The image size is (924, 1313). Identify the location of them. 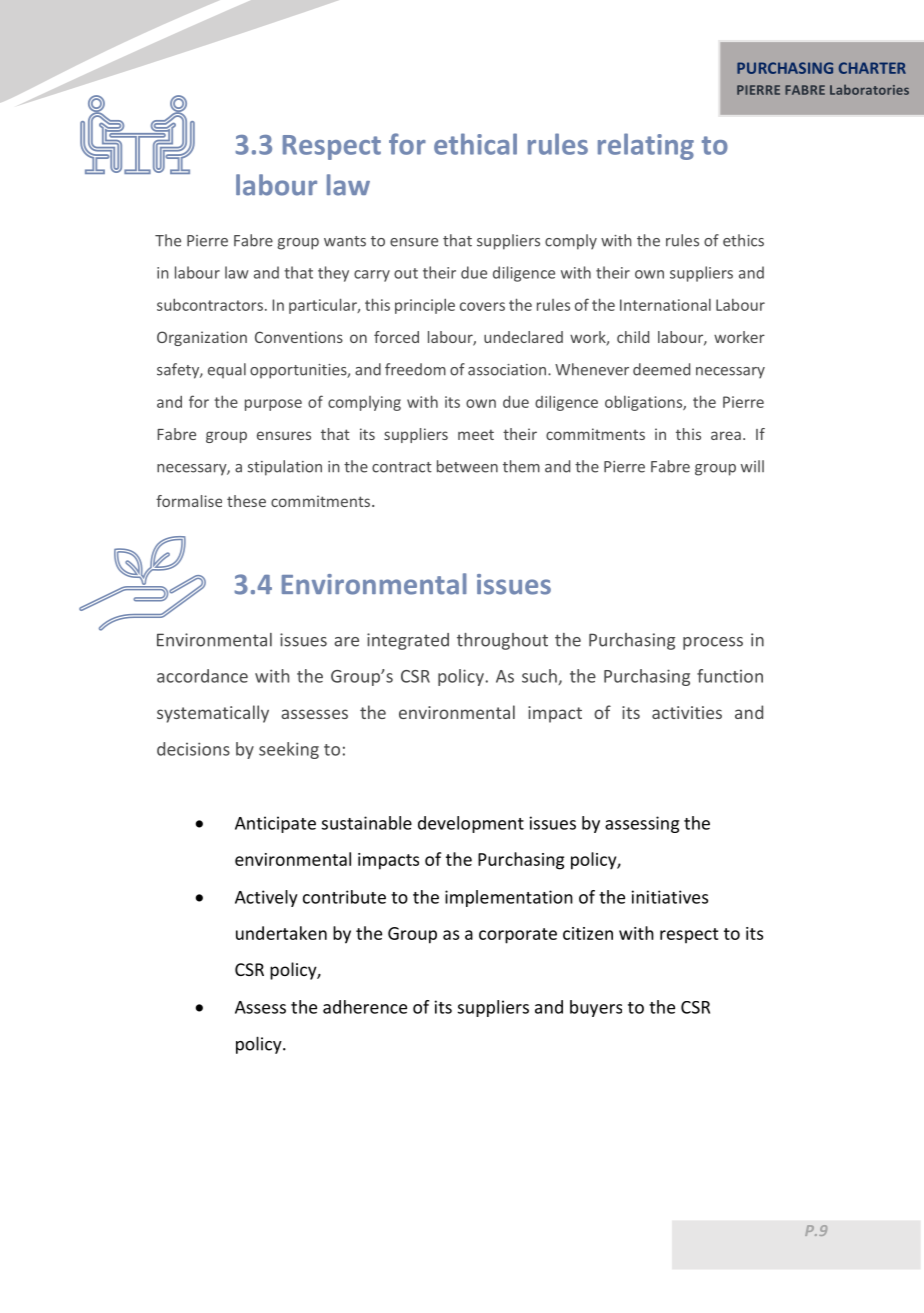
(521, 466).
